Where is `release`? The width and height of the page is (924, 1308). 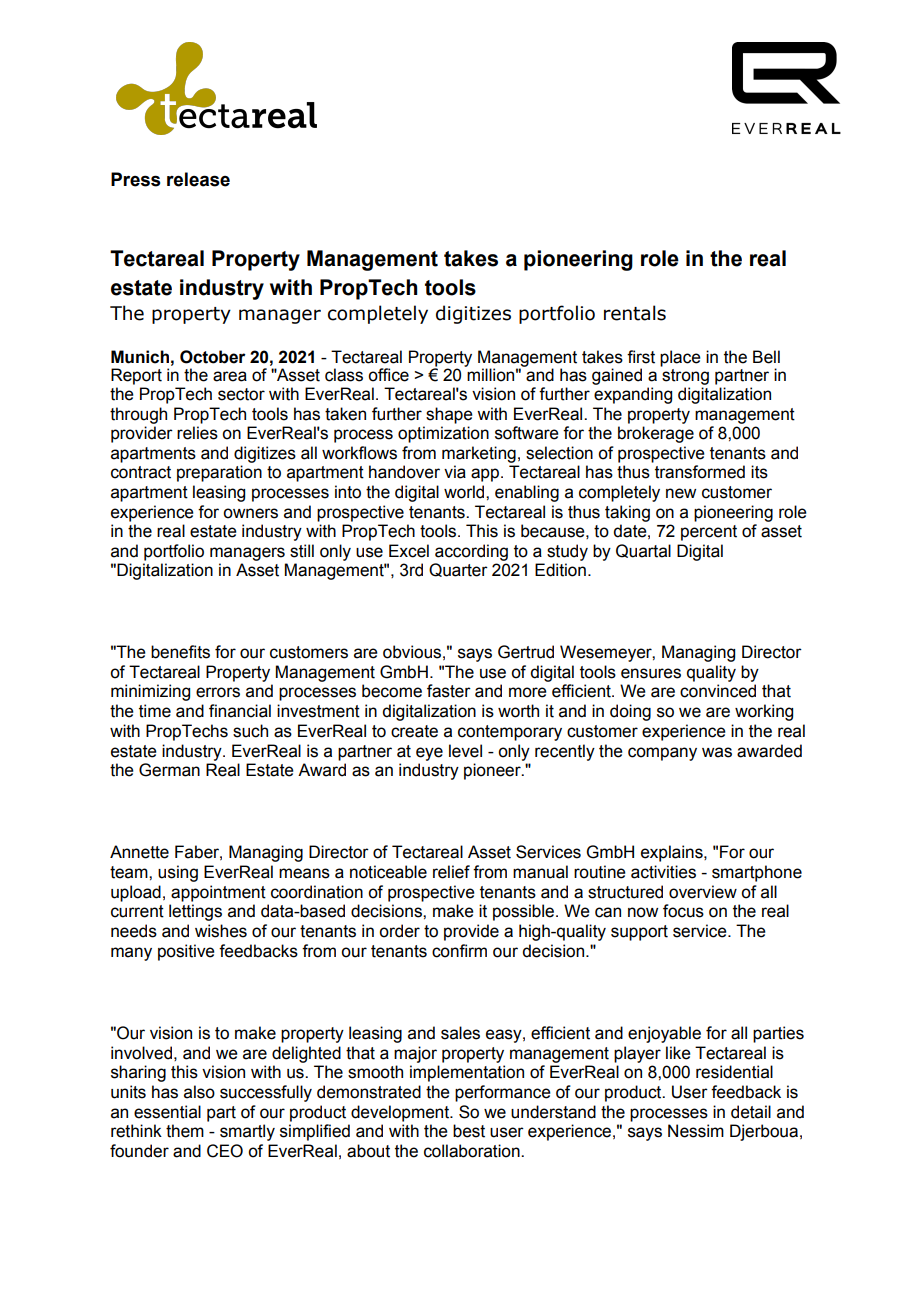 release is located at coordinates (198, 179).
